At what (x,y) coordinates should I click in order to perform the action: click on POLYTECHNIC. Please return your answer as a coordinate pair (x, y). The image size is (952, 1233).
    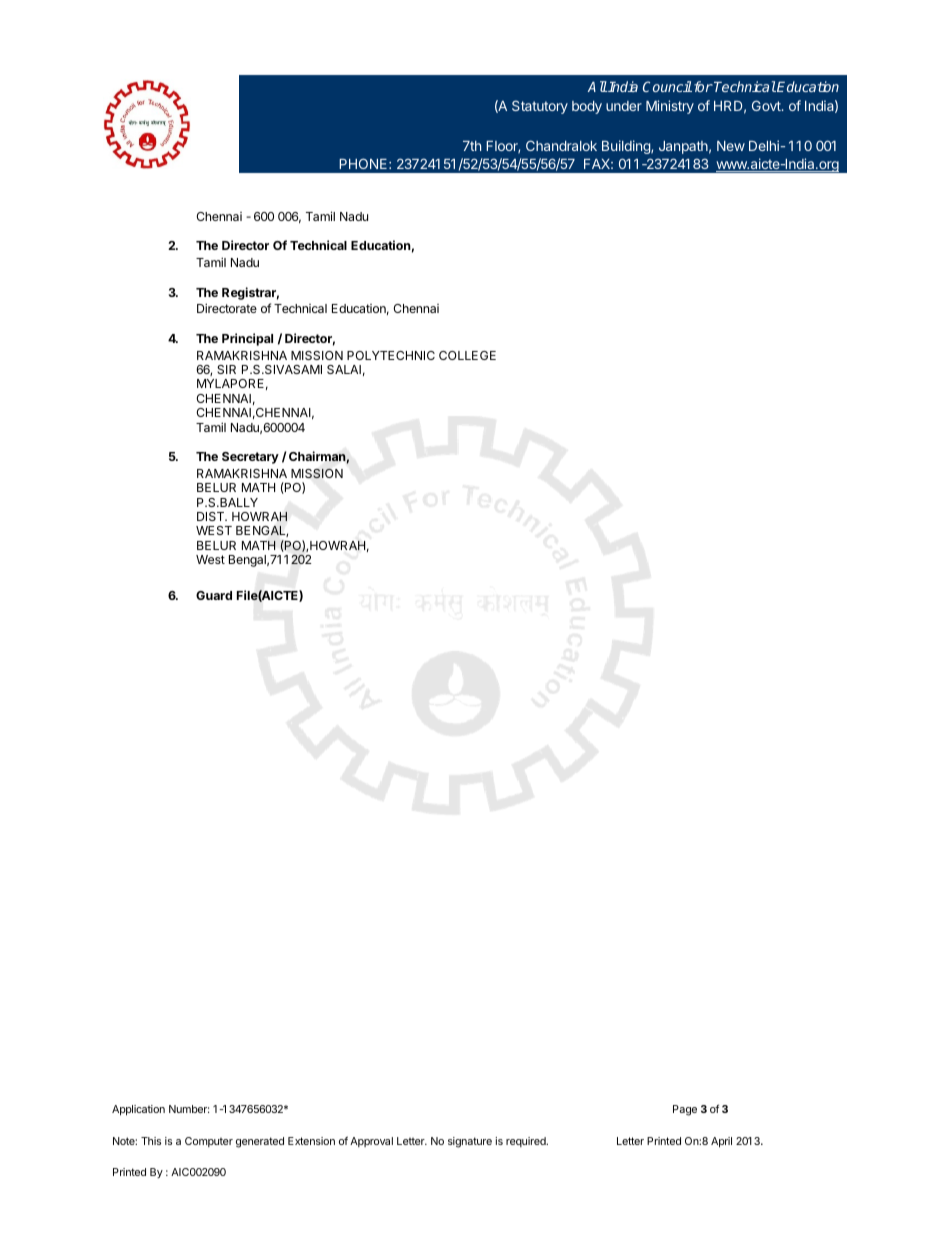
    Looking at the image, I should click on (391, 355).
